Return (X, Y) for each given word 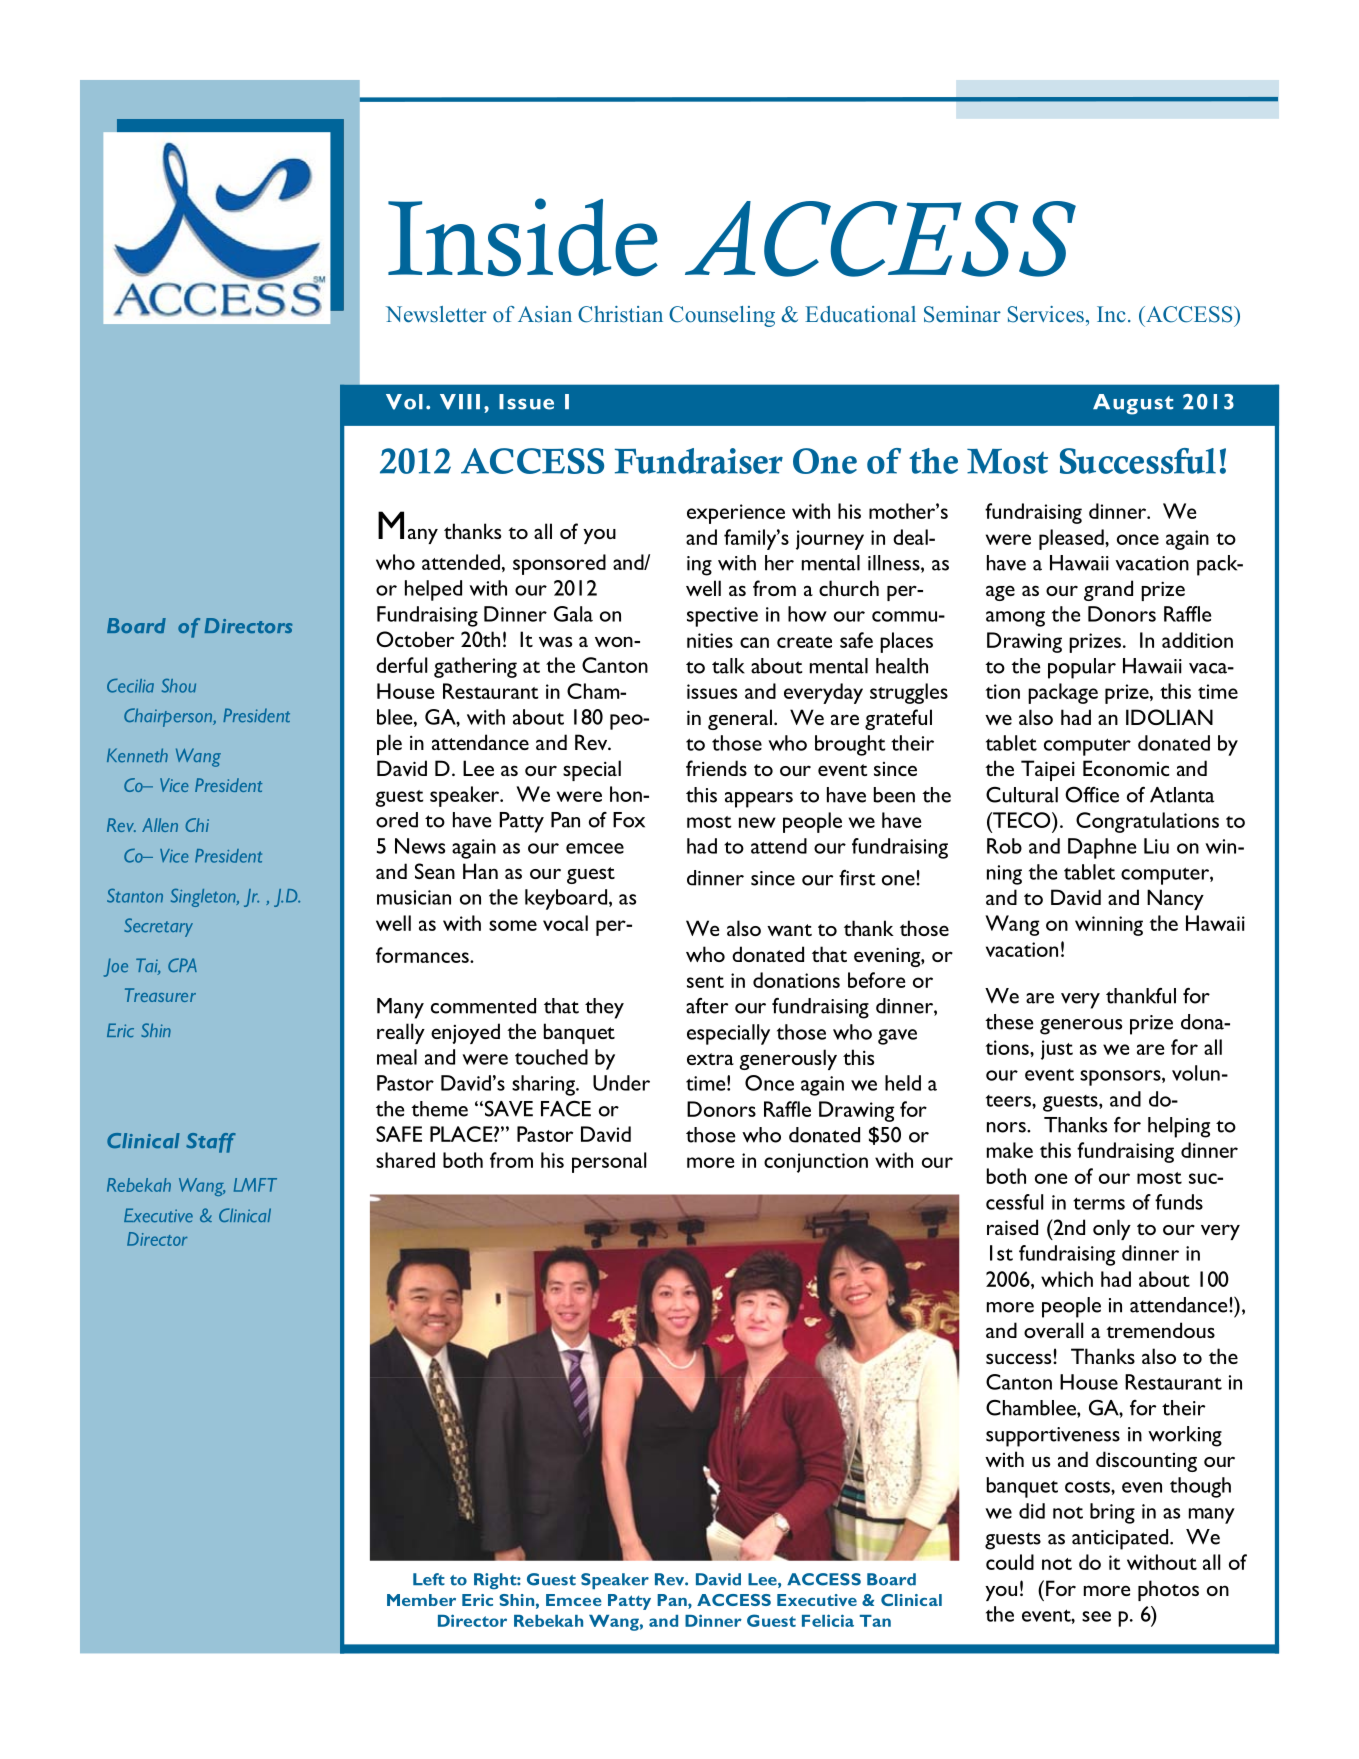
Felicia (828, 1620)
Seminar (962, 314)
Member (421, 1600)
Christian (620, 314)
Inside (523, 237)
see (1096, 1616)
